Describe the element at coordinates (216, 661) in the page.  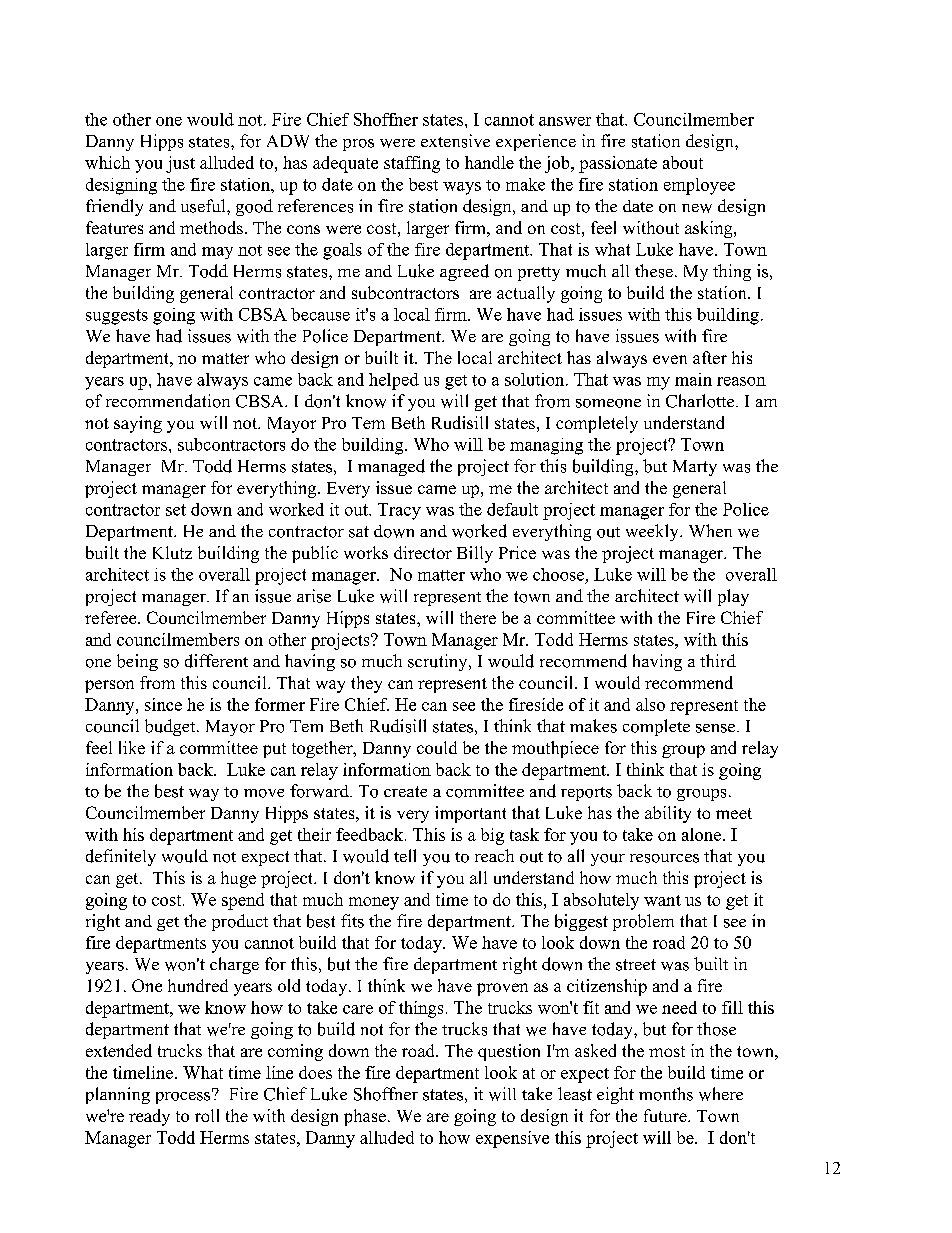
I see `different` at that location.
